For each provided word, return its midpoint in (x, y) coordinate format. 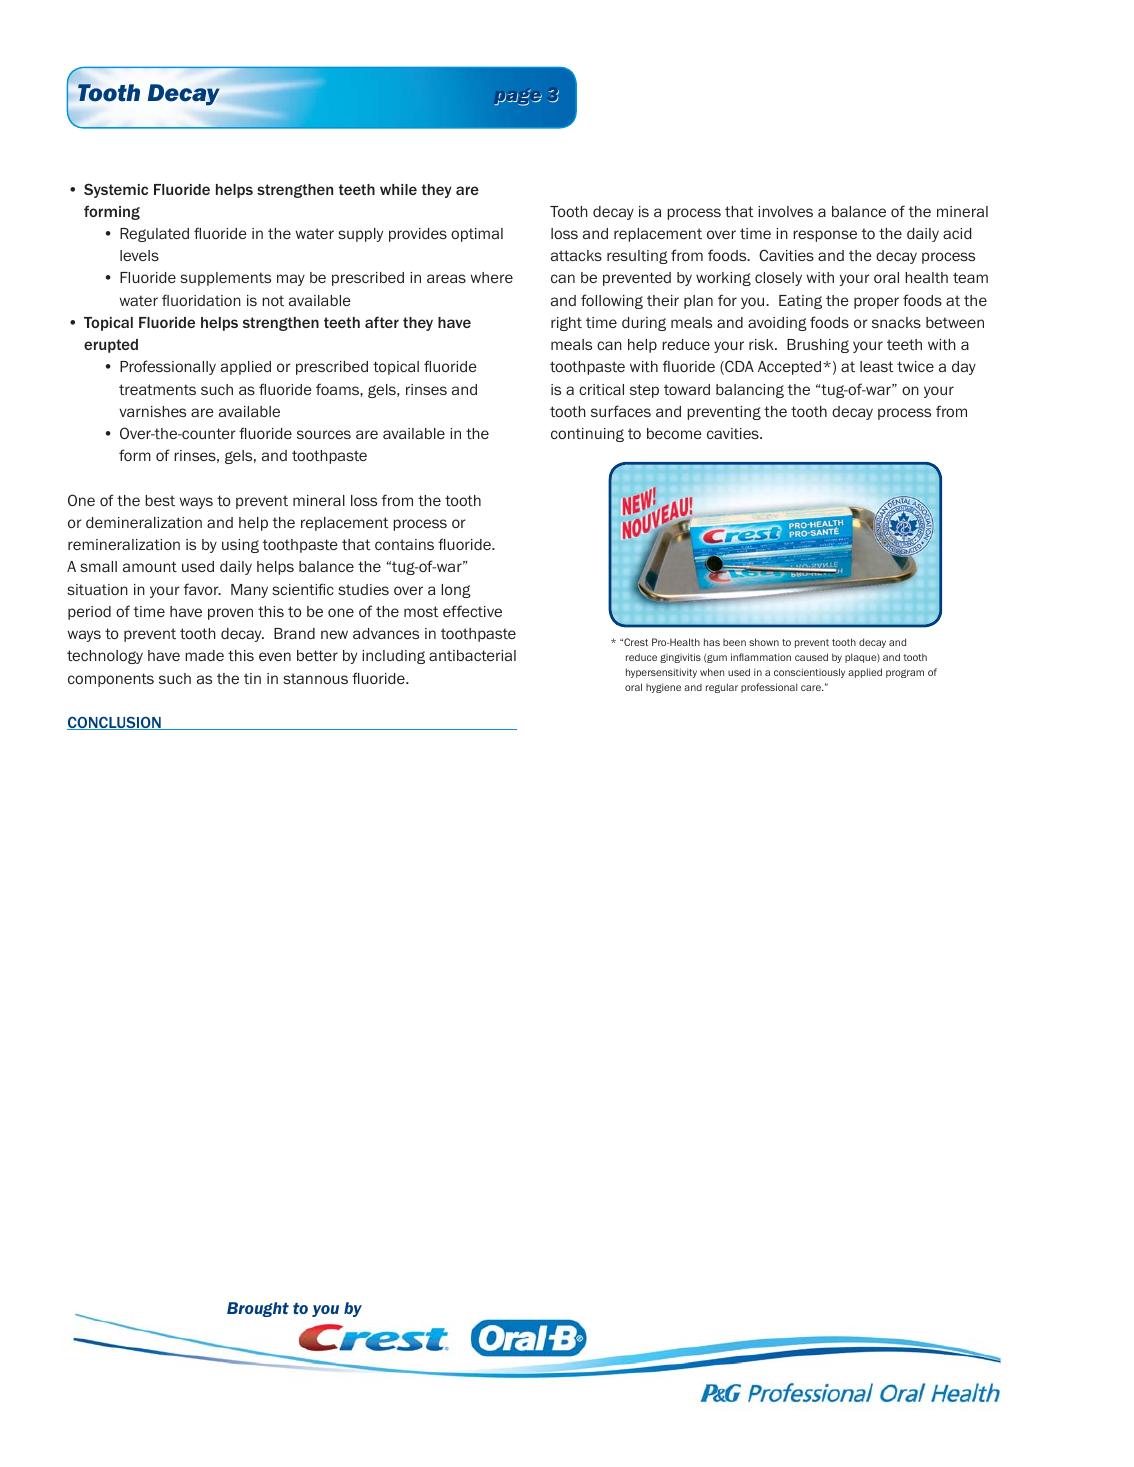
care (812, 688)
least (877, 366)
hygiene (663, 688)
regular (722, 688)
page (518, 97)
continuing (587, 435)
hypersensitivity (661, 673)
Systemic (116, 190)
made (204, 655)
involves (785, 211)
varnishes (152, 411)
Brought (258, 1309)
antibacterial (472, 655)
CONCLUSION (115, 723)
